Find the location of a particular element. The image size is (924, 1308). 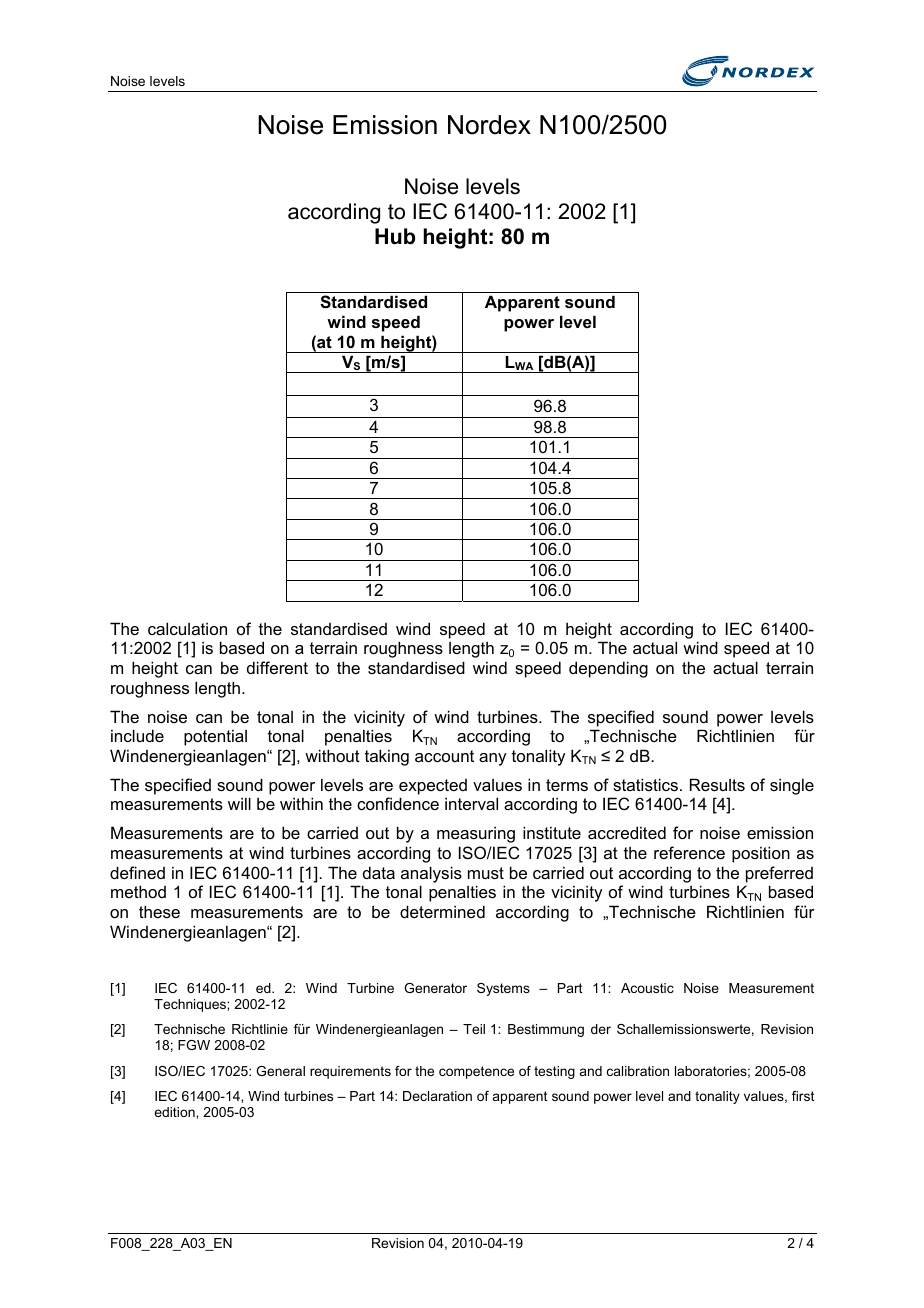

account is located at coordinates (444, 756).
